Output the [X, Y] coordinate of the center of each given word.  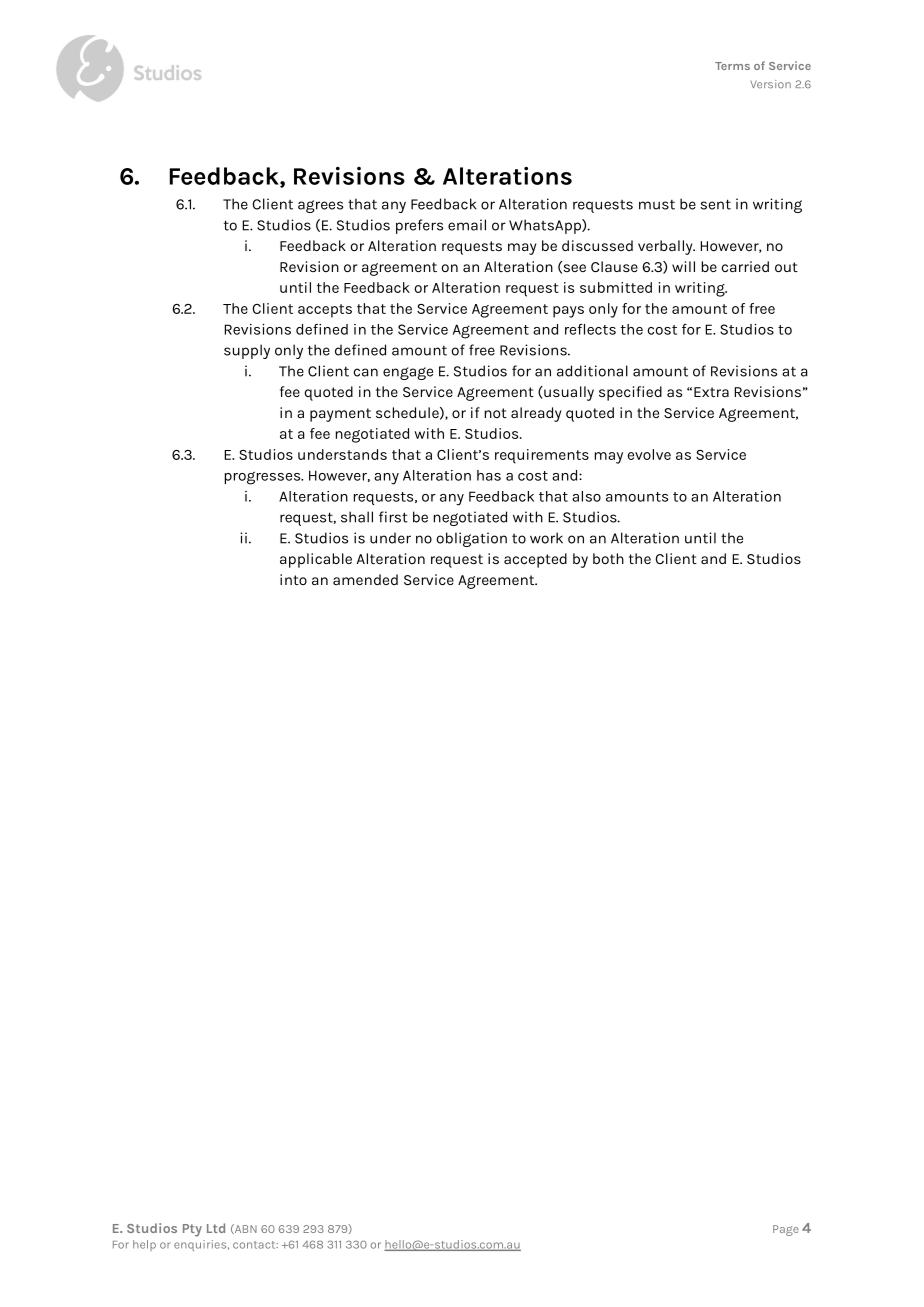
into [293, 579]
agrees [320, 206]
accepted [535, 560]
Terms [732, 66]
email [467, 225]
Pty [192, 1230]
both [608, 558]
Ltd [216, 1228]
